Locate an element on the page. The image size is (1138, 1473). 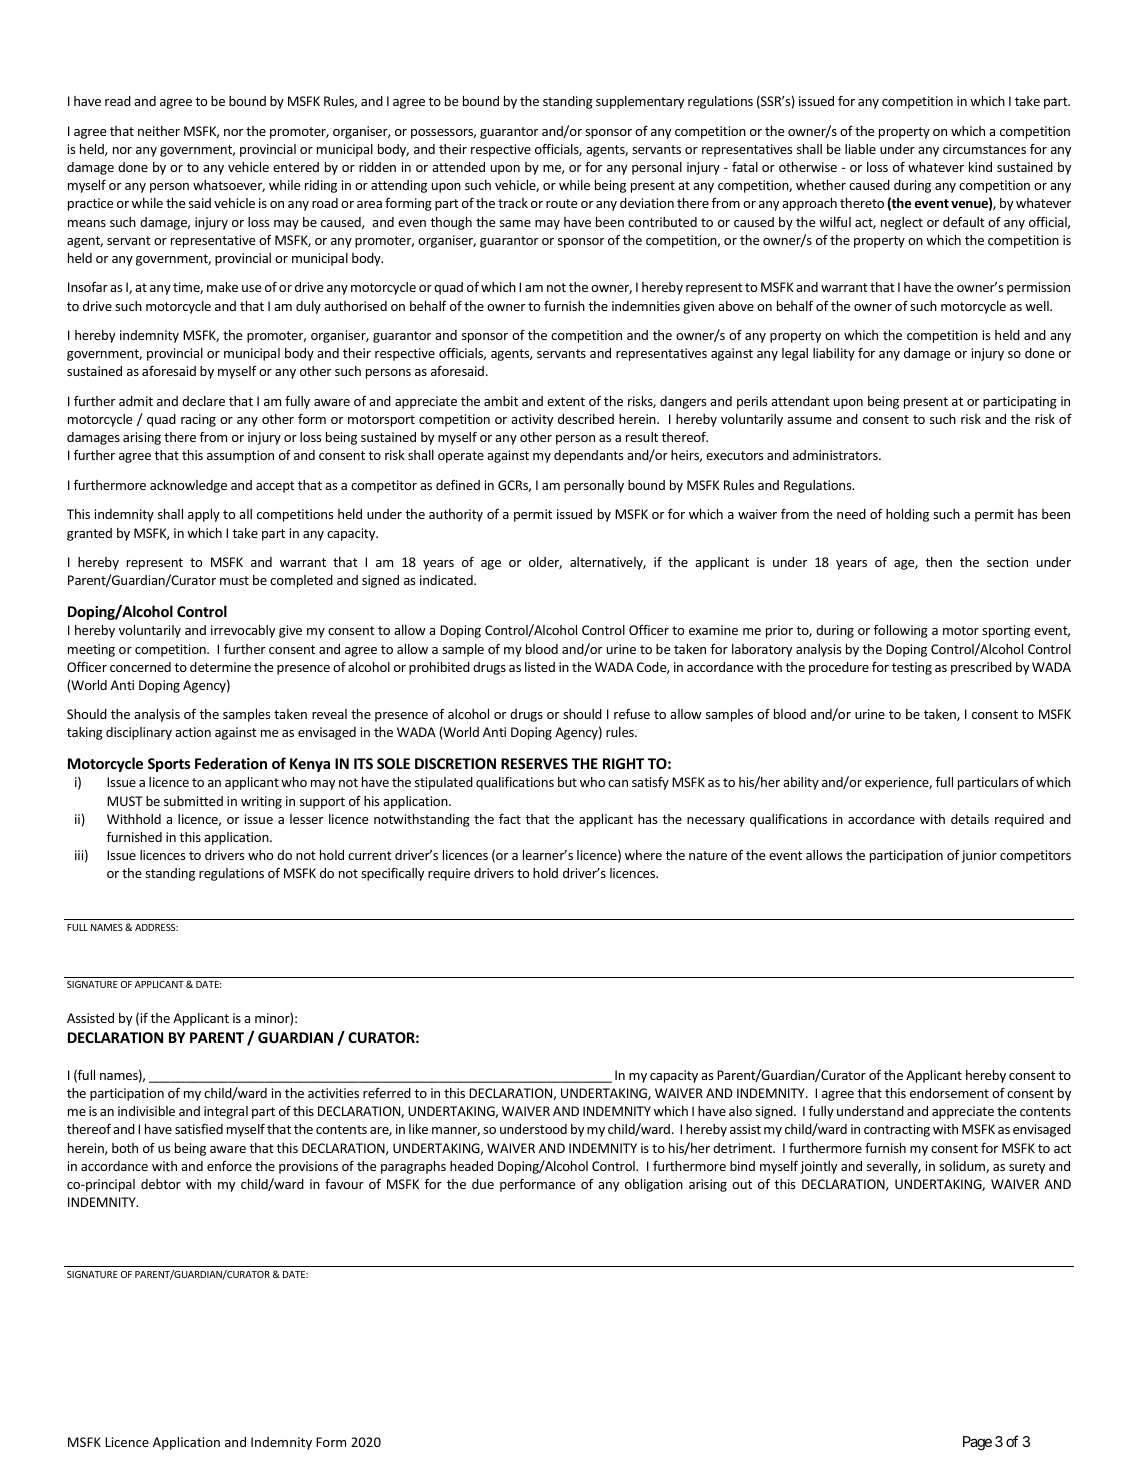
indicated is located at coordinates (447, 580).
